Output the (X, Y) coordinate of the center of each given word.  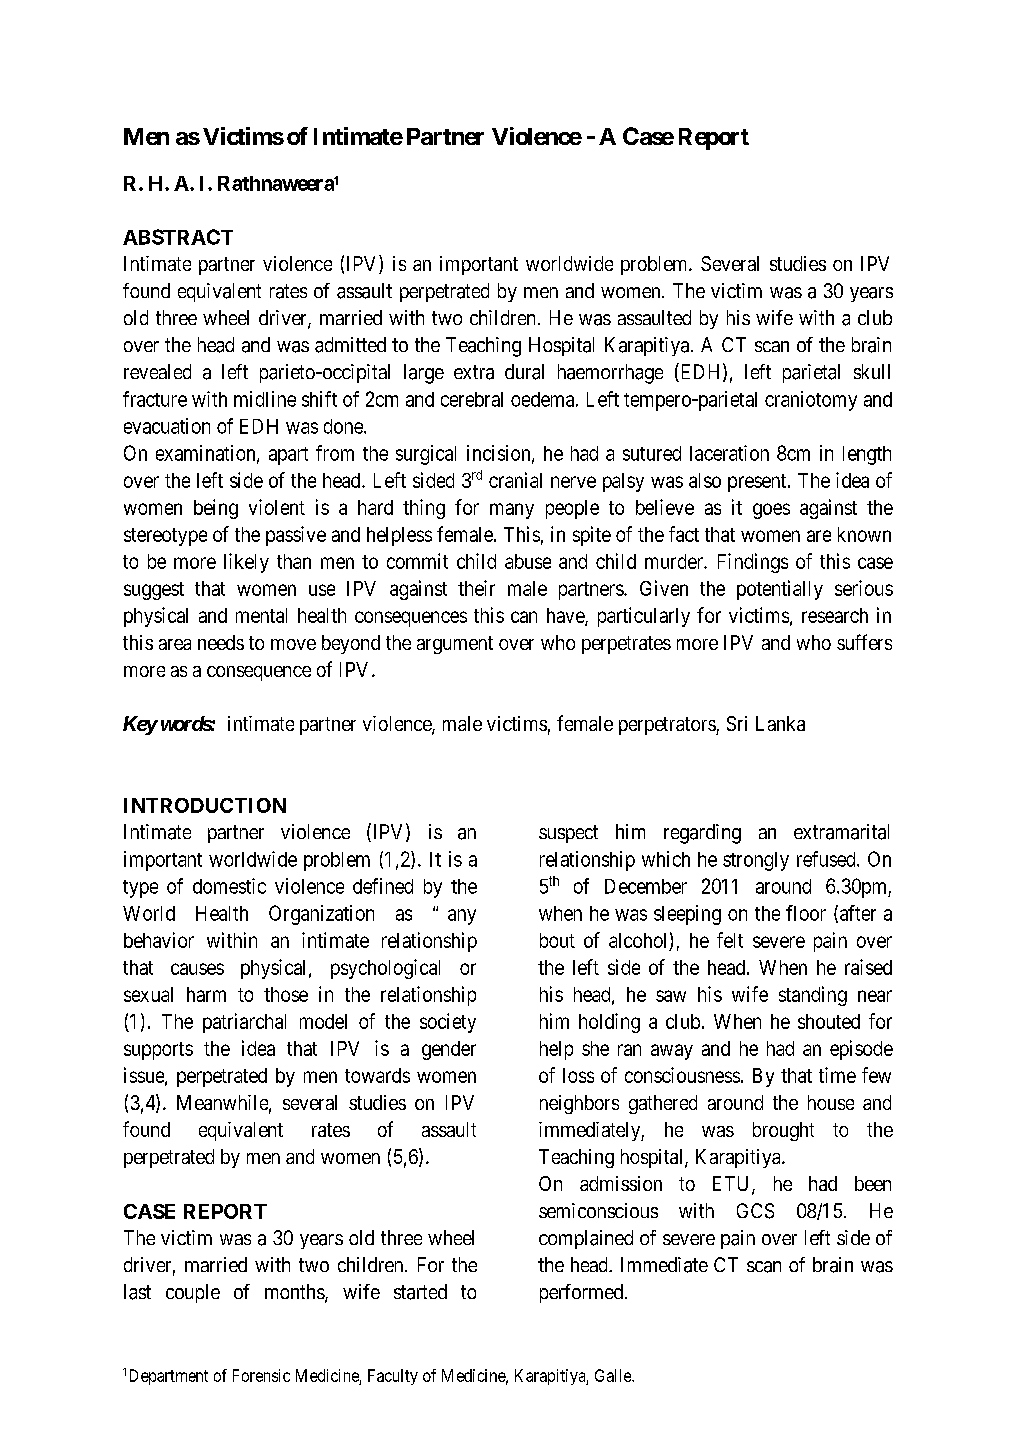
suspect (568, 834)
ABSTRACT (178, 237)
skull (872, 371)
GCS (755, 1211)
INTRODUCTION (205, 805)
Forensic (261, 1375)
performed (581, 1293)
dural (524, 372)
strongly (756, 861)
